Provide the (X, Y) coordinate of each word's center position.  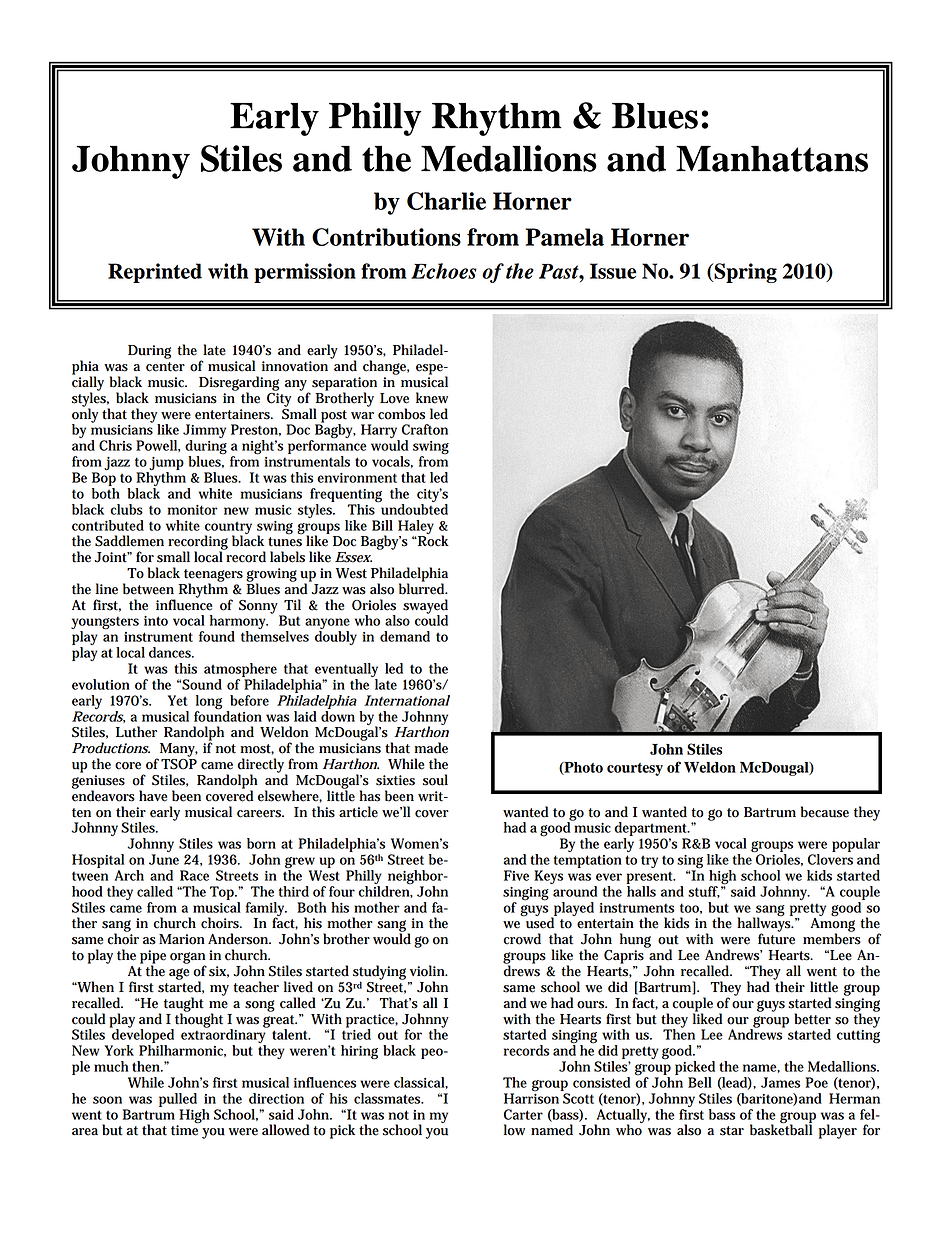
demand (405, 636)
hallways (765, 924)
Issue (613, 271)
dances (171, 652)
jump (166, 465)
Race (194, 875)
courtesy (635, 769)
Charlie (446, 201)
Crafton (425, 429)
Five (516, 875)
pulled (178, 1100)
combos (401, 414)
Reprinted (155, 273)
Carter (523, 1114)
